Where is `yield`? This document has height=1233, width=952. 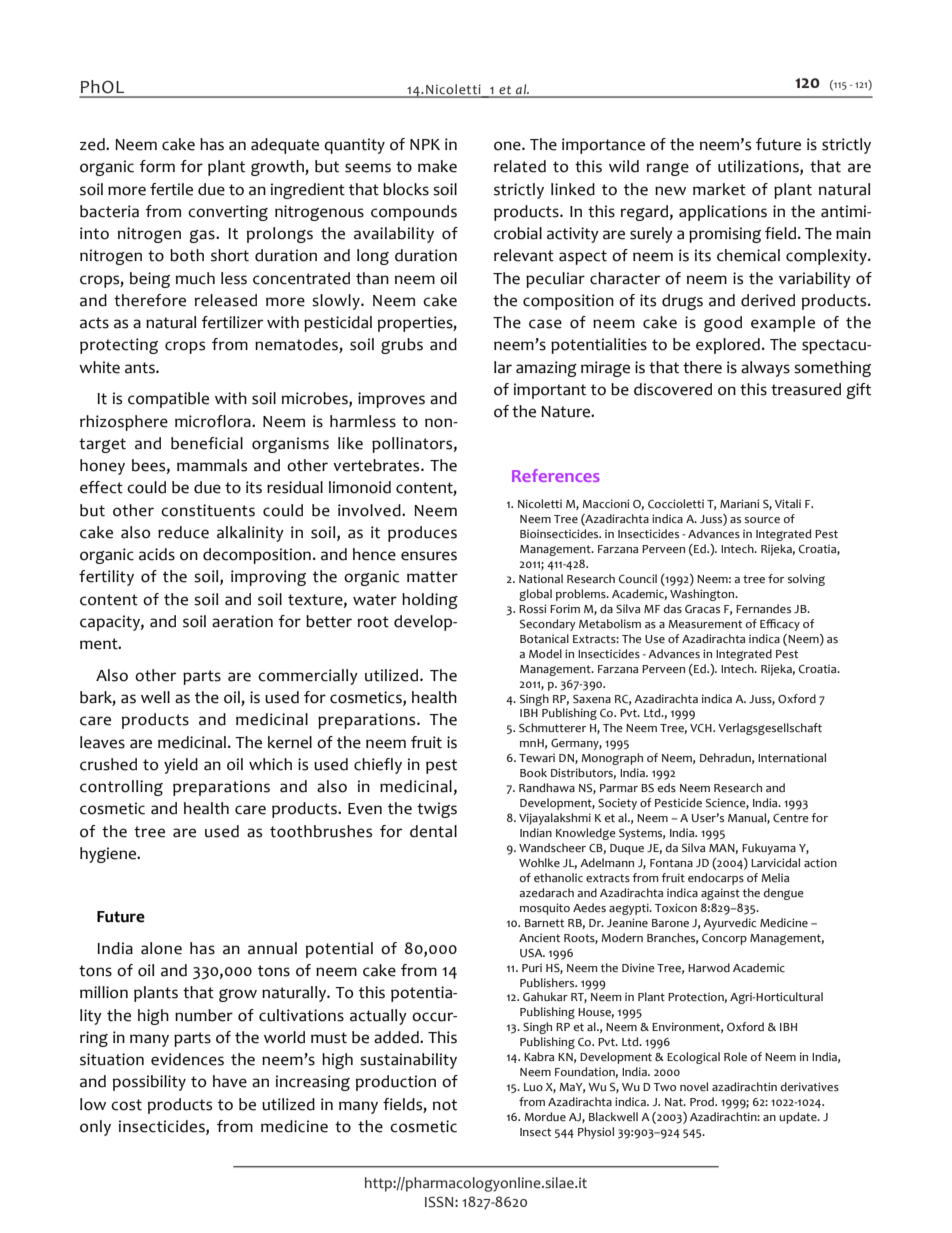 yield is located at coordinates (181, 766).
